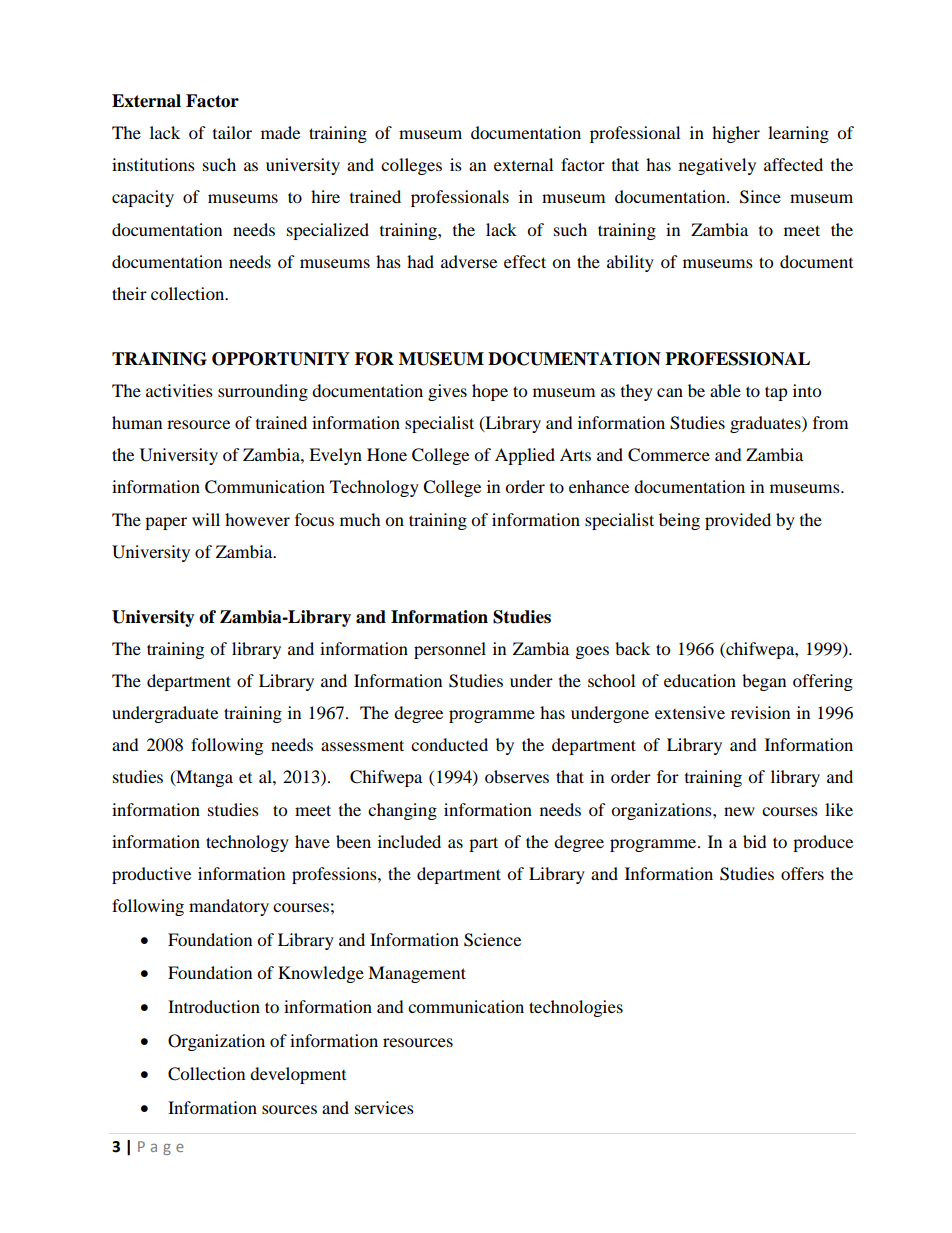  I want to click on observes, so click(517, 776).
